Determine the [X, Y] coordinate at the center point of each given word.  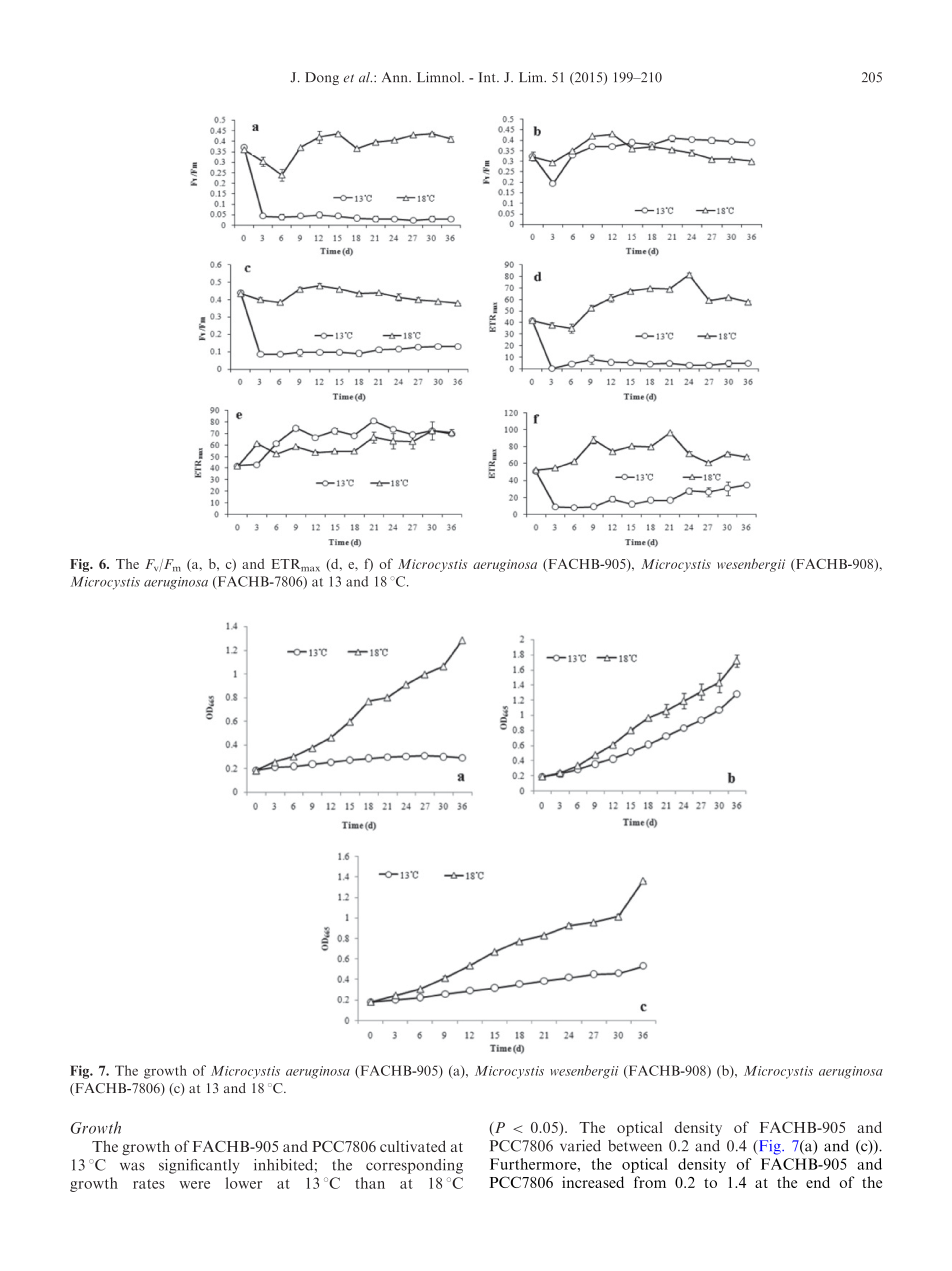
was [132, 1166]
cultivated [413, 1146]
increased [593, 1182]
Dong [322, 78]
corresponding [414, 1166]
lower [244, 1183]
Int [488, 77]
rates [149, 1184]
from [650, 1182]
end [818, 1182]
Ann [396, 77]
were [194, 1185]
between [635, 1146]
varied [580, 1146]
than [370, 1183]
